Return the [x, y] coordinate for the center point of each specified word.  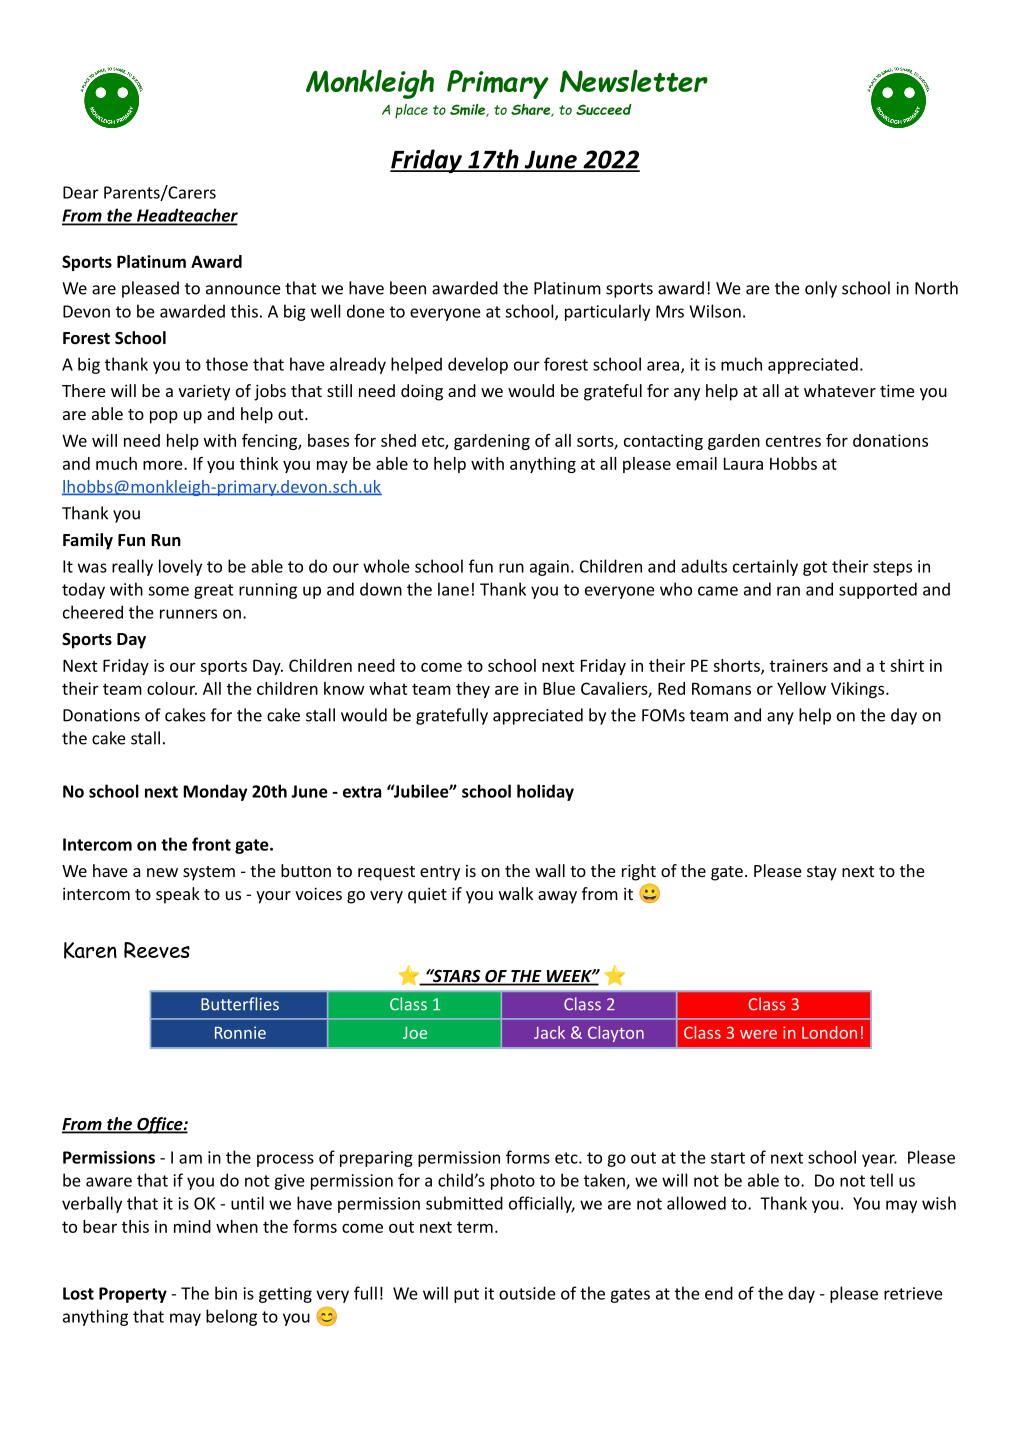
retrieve [913, 1293]
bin [226, 1293]
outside [527, 1293]
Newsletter [634, 81]
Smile [468, 110]
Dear [81, 192]
